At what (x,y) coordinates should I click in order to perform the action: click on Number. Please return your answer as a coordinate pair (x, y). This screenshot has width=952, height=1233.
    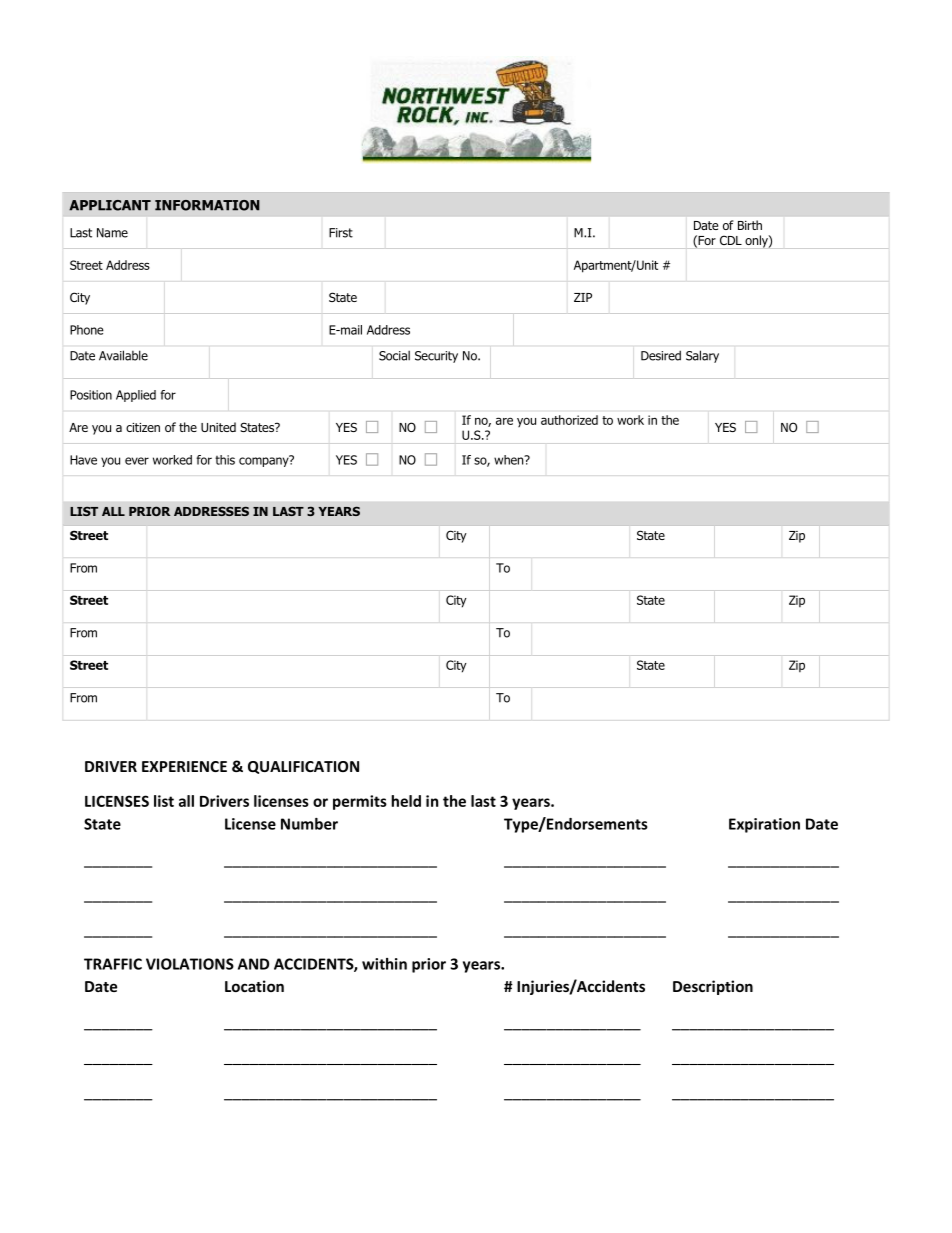
    Looking at the image, I should click on (309, 824).
